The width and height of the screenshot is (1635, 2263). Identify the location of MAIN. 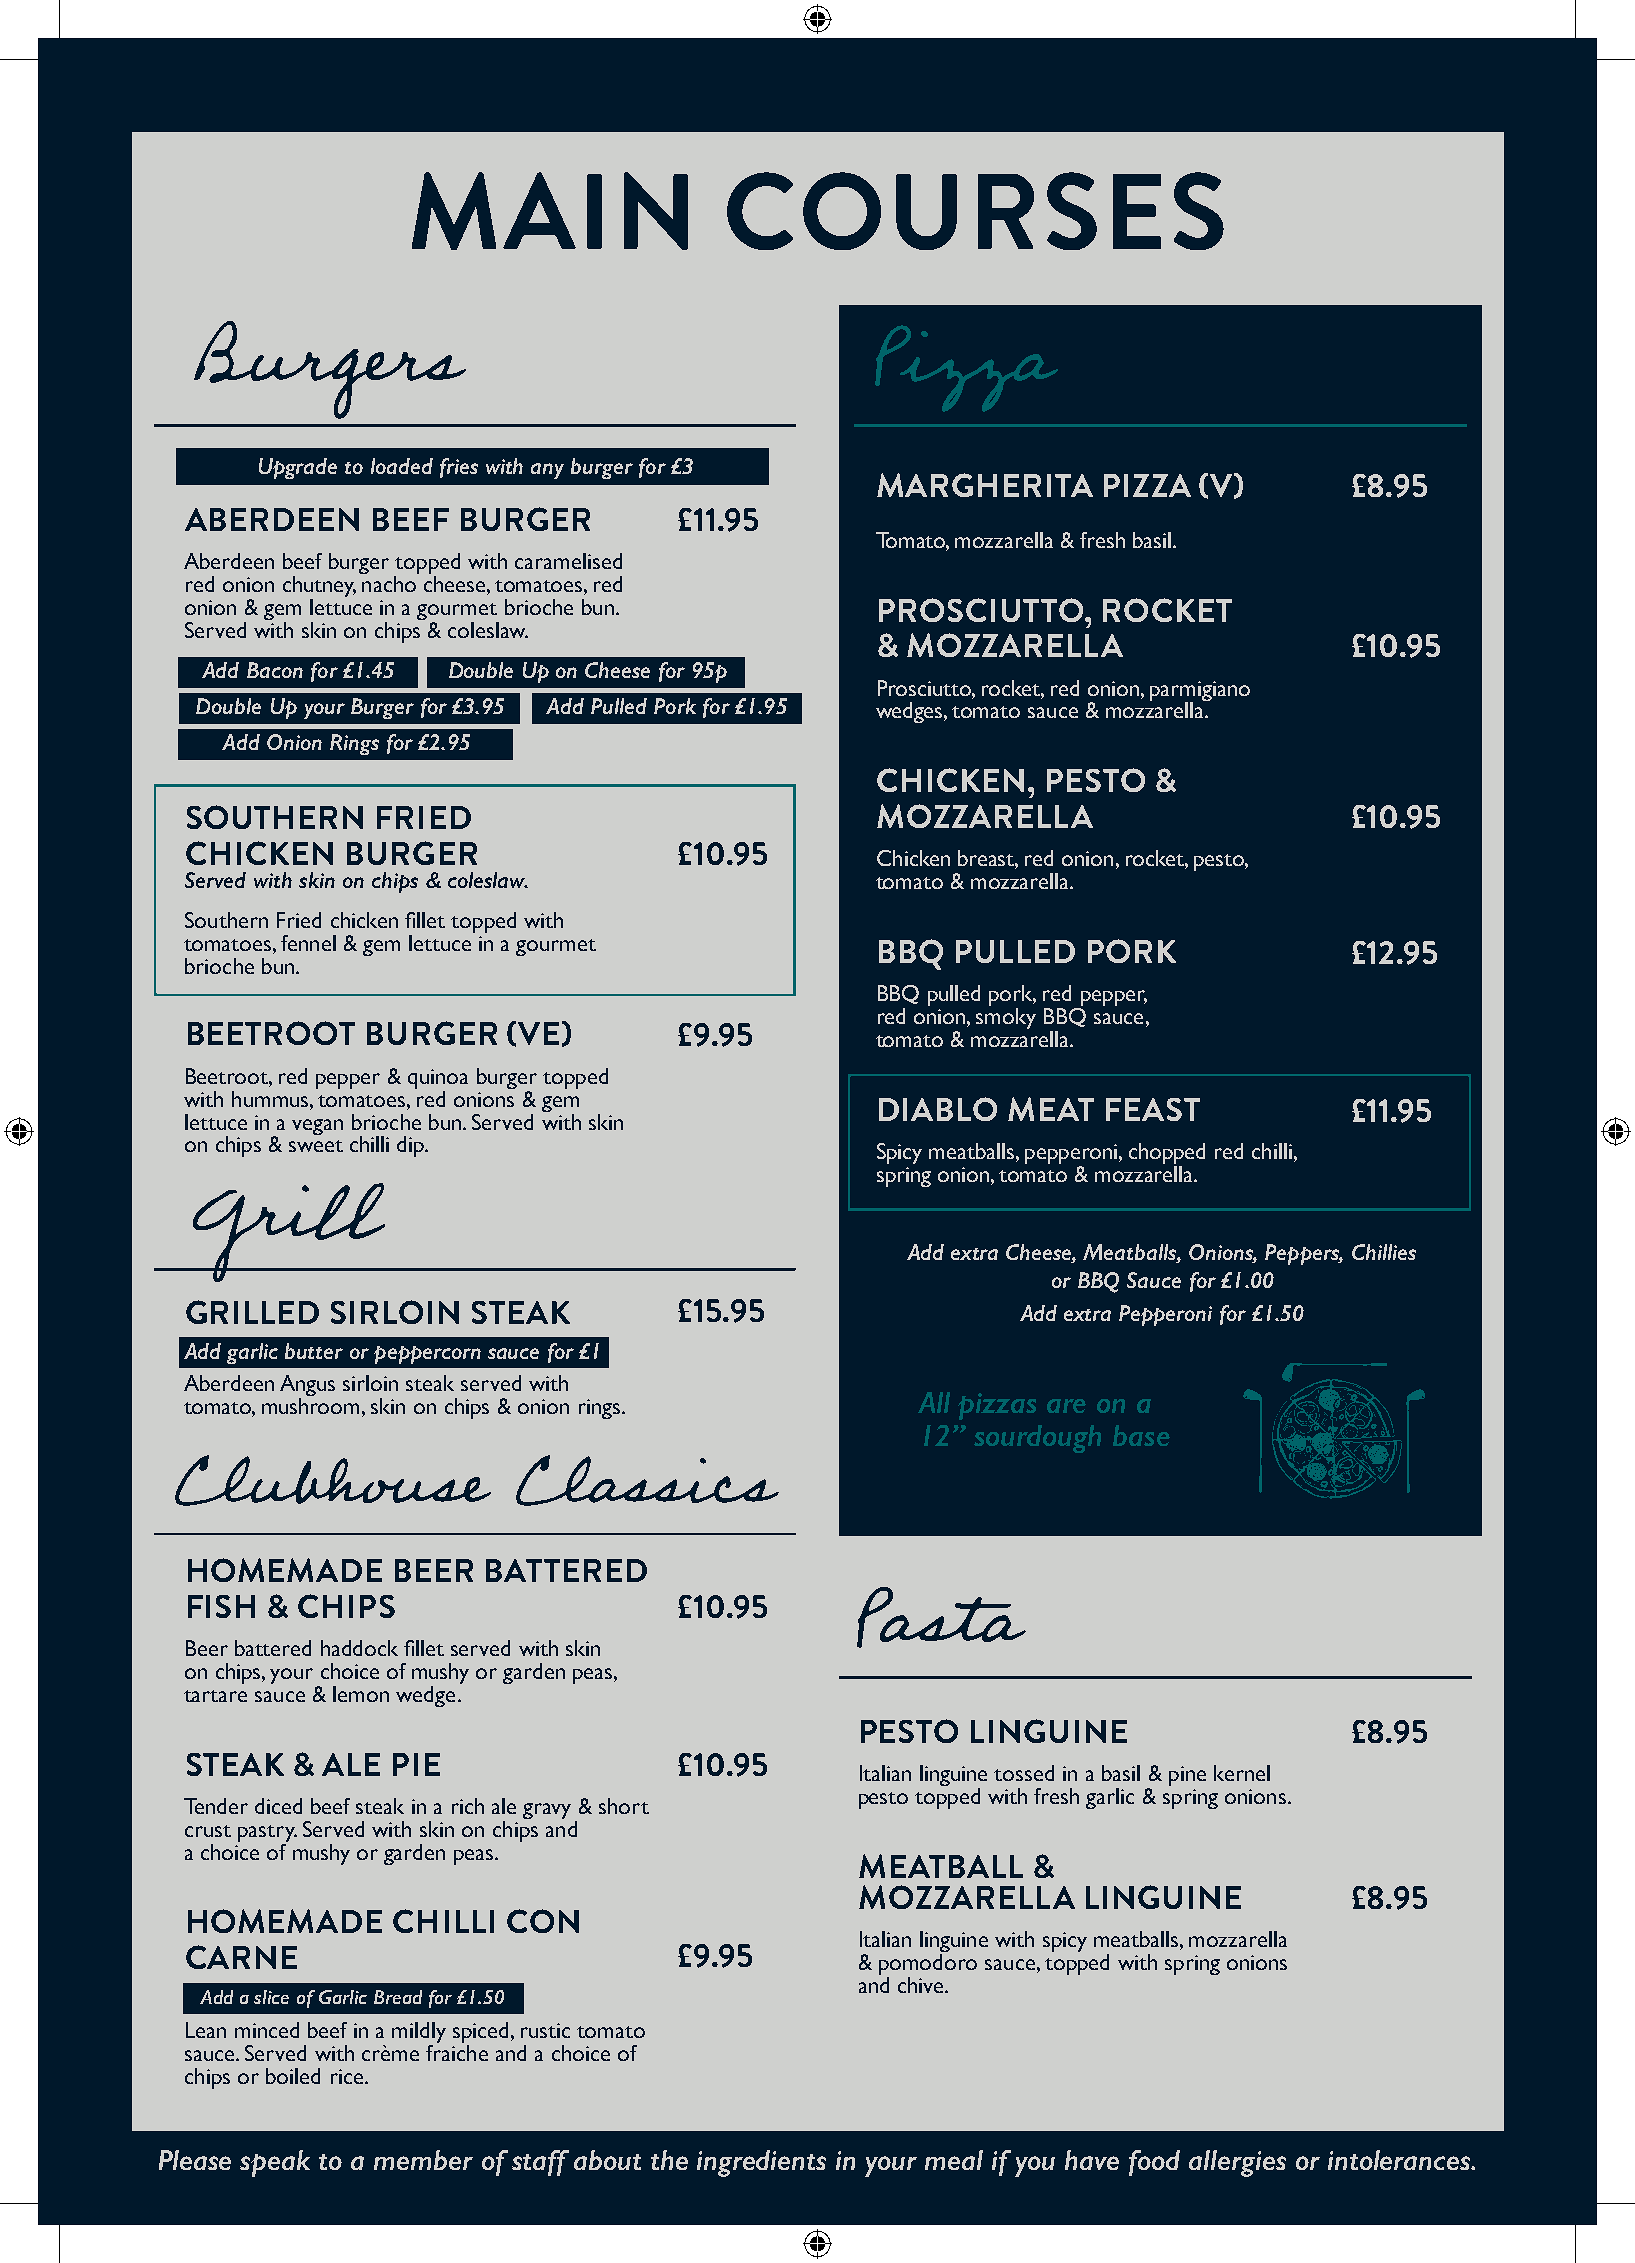
(550, 211).
